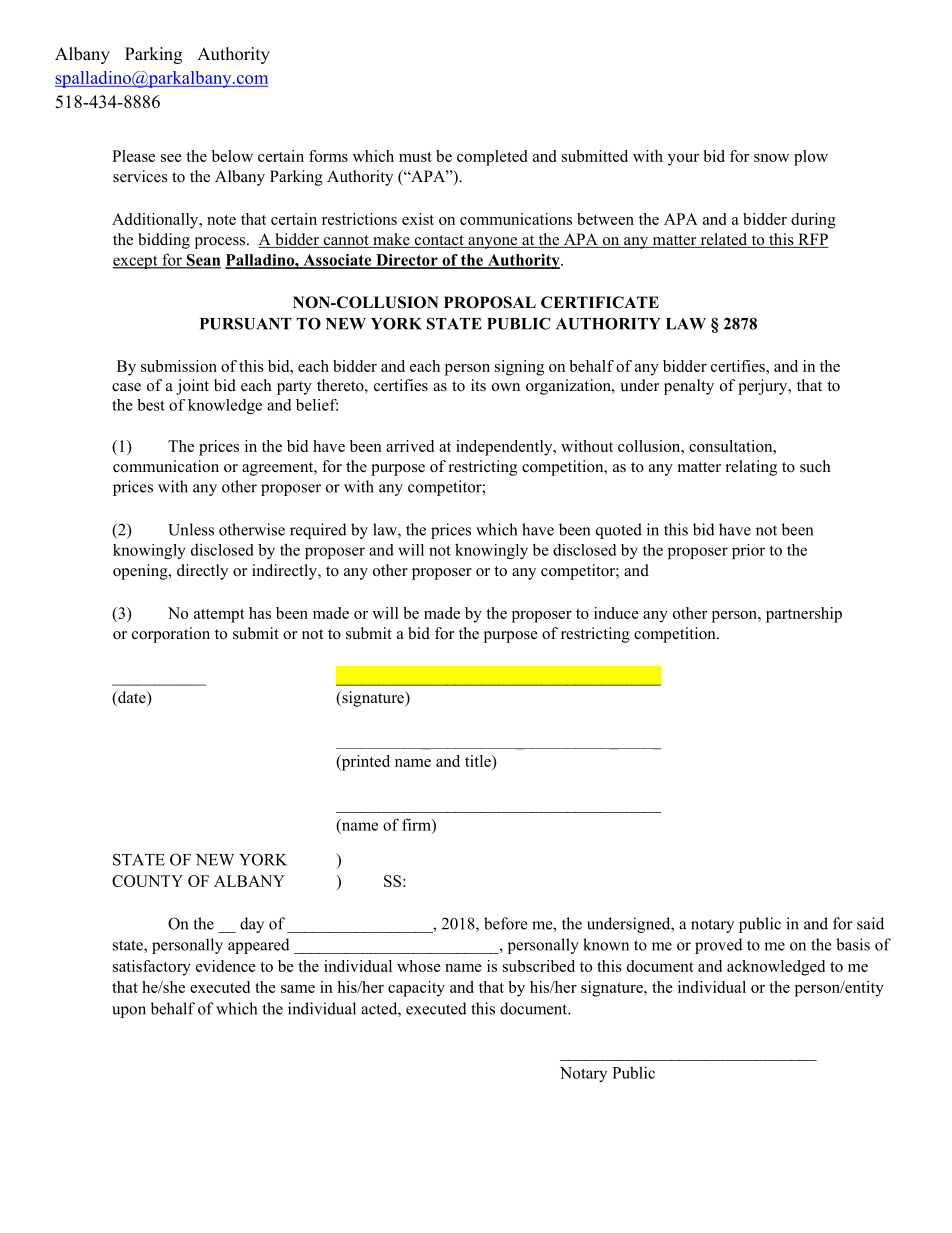  I want to click on subscribed, so click(539, 966).
